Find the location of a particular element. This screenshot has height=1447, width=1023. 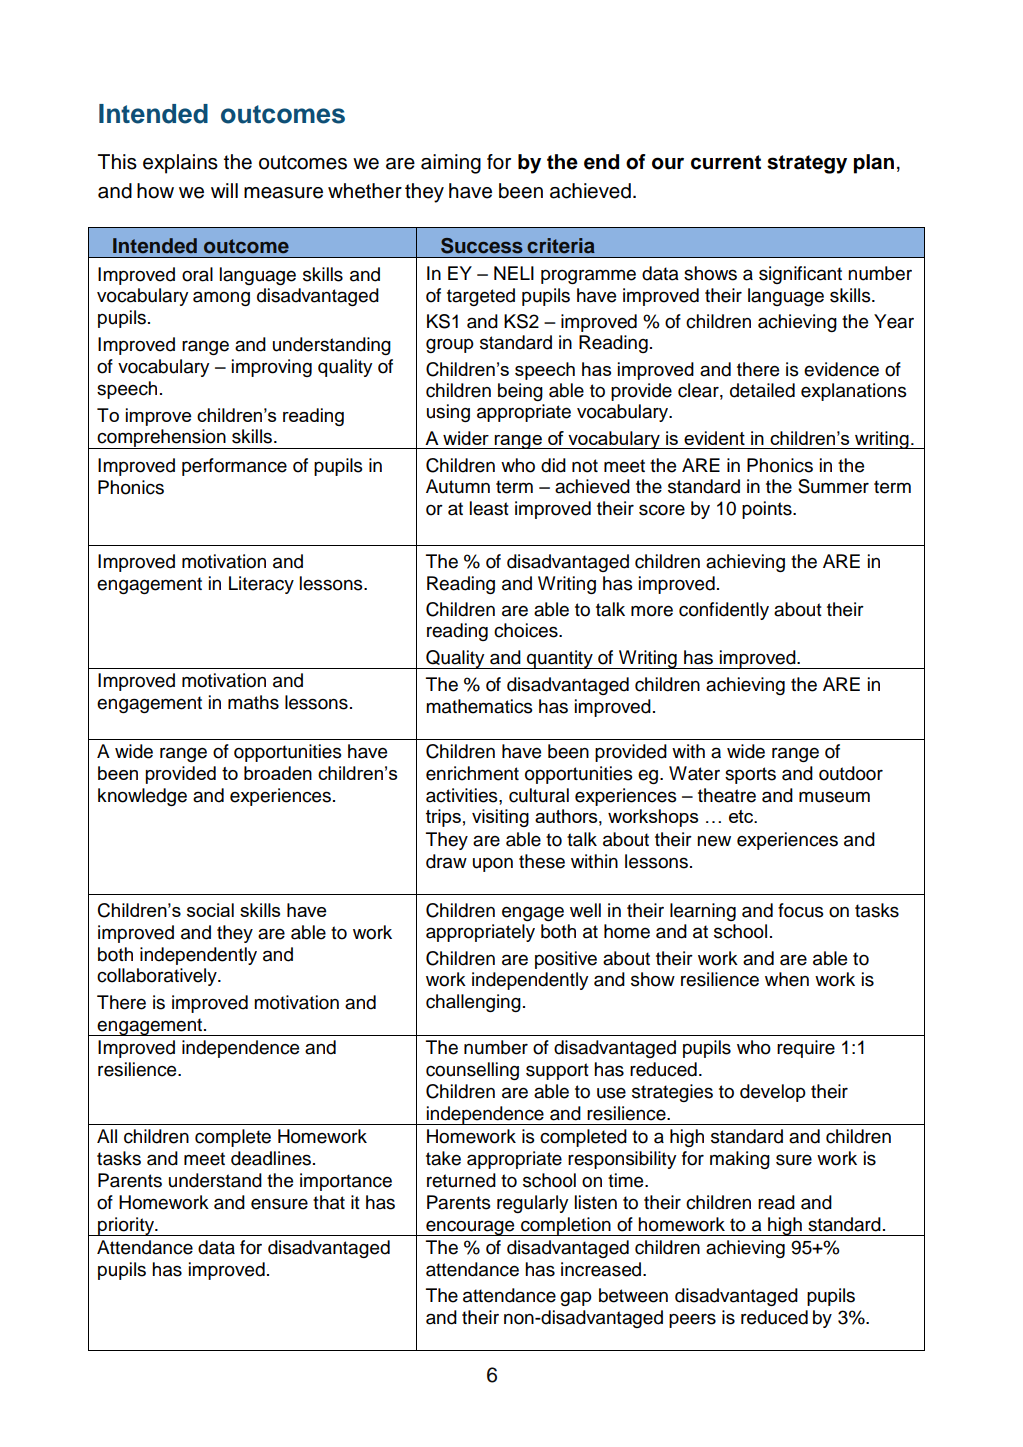

Success is located at coordinates (482, 246).
